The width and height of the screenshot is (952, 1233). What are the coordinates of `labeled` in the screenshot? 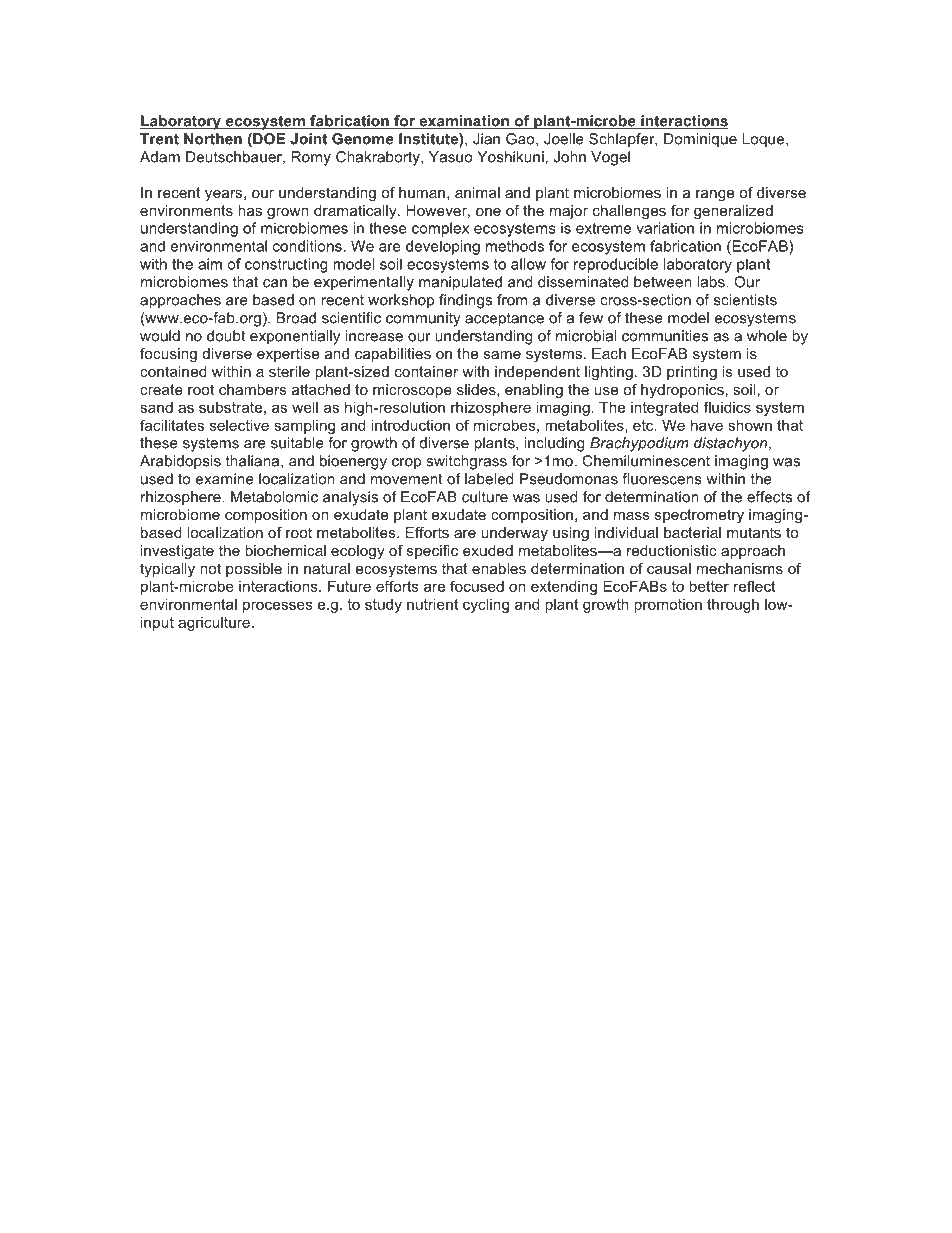 It's located at (489, 479).
